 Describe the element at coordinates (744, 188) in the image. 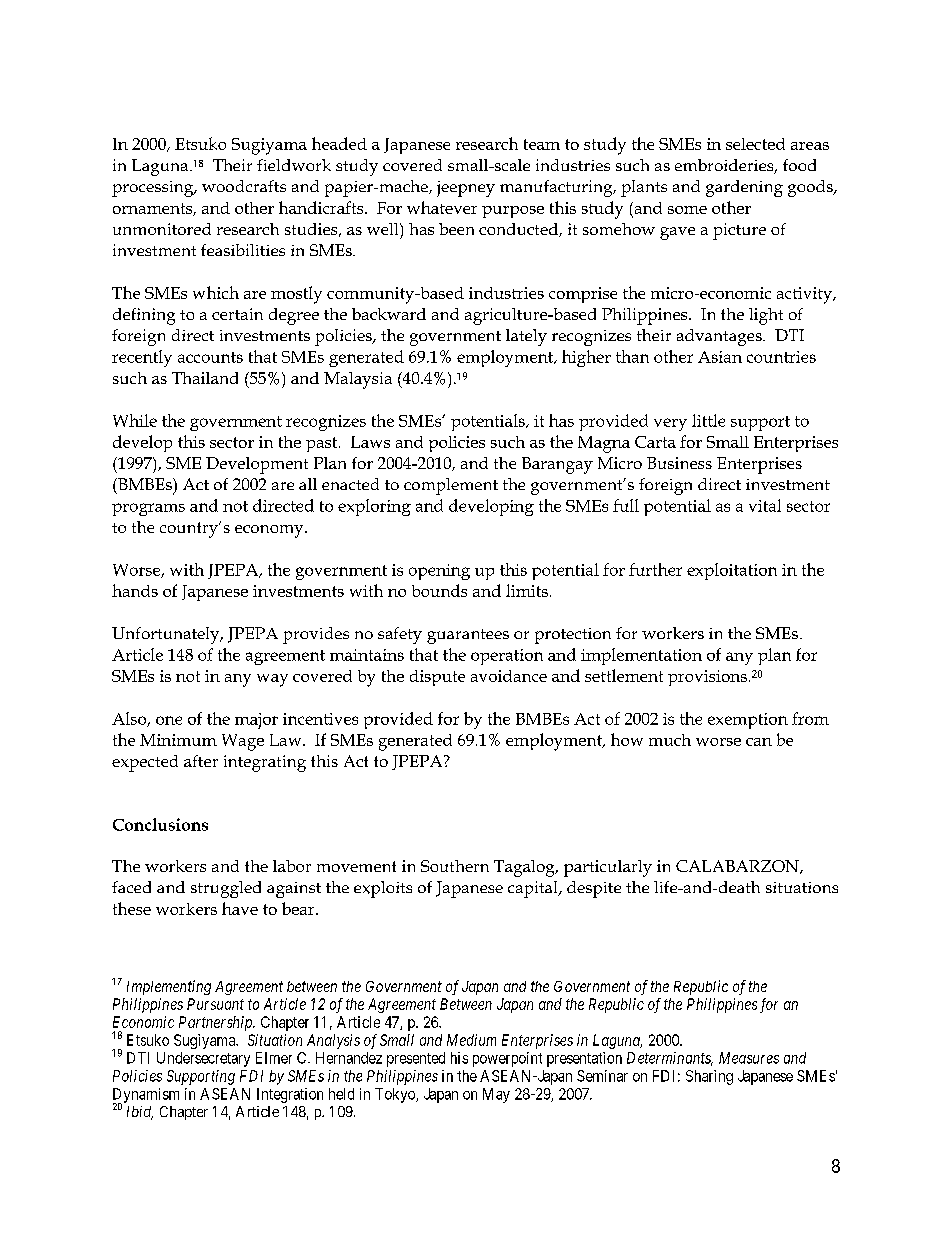

I see `gardening` at that location.
